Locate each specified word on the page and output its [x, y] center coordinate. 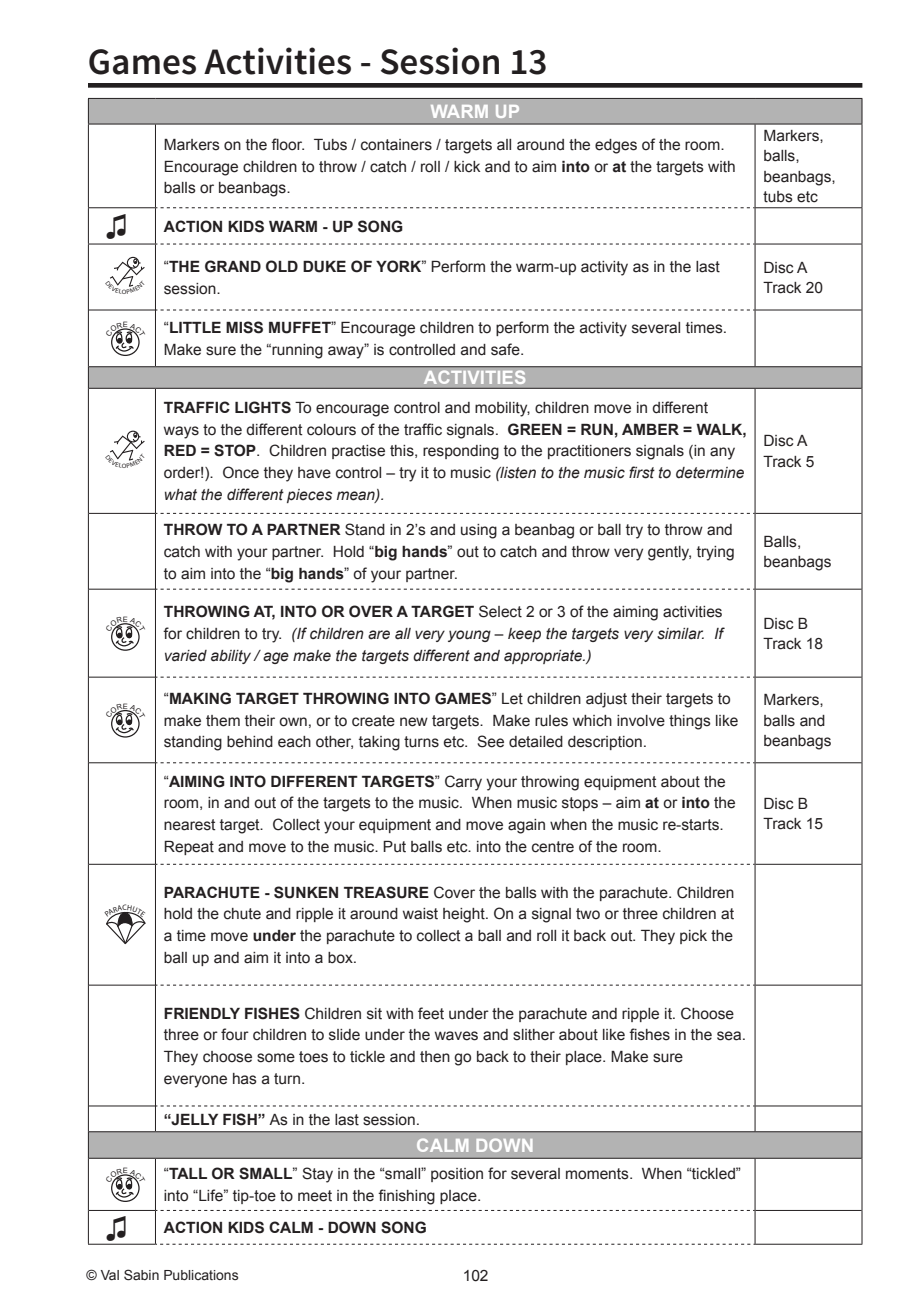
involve [641, 721]
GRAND [233, 266]
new [414, 722]
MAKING [199, 698]
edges [616, 146]
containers [396, 145]
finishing [406, 1197]
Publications [201, 1275]
